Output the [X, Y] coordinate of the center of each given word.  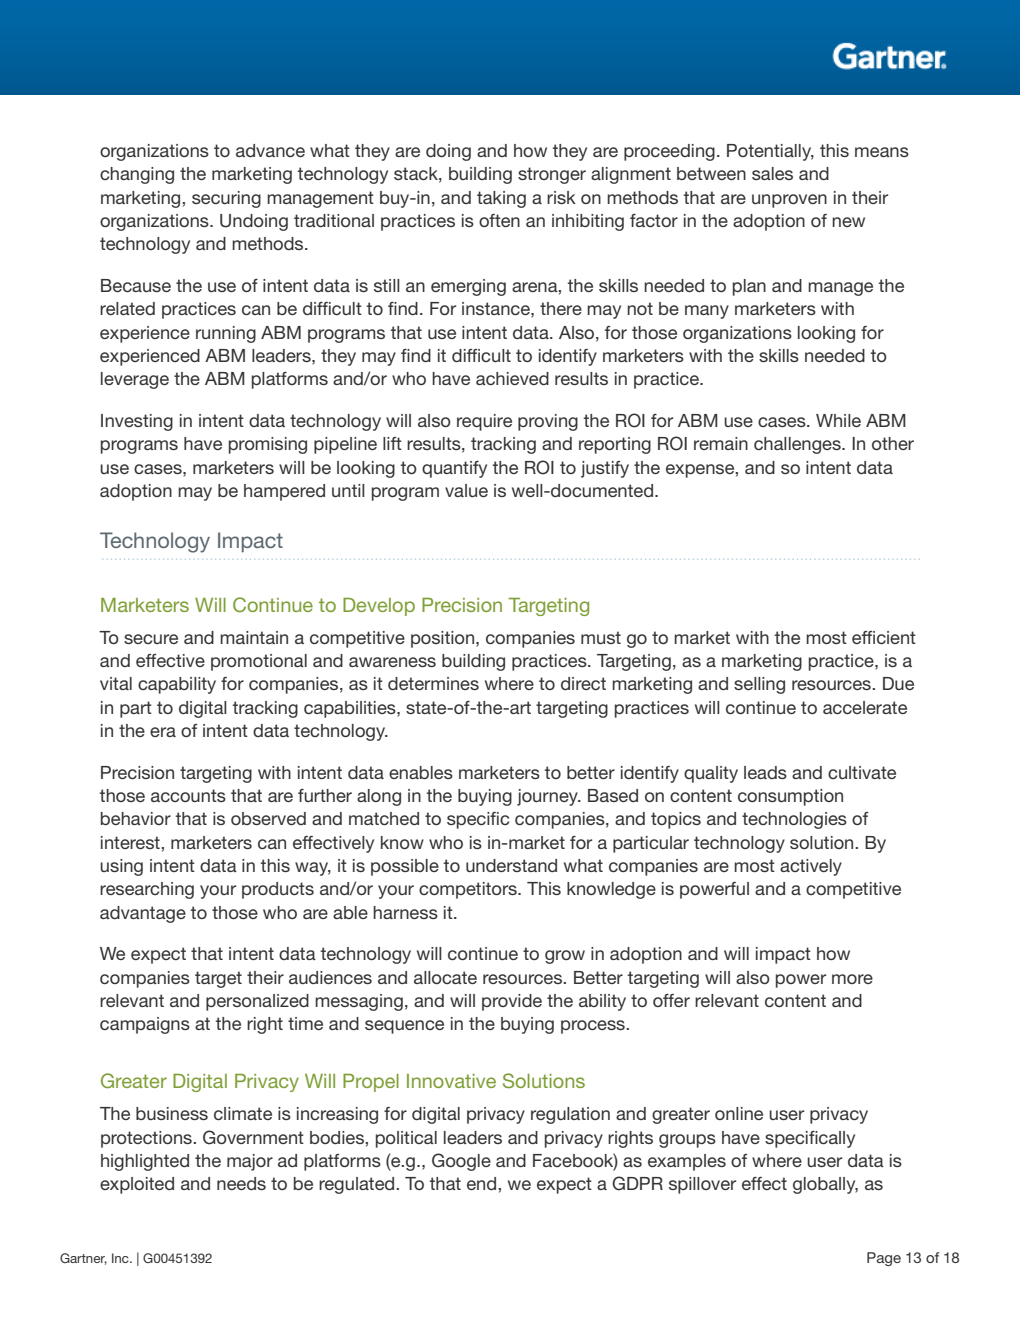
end [483, 1183]
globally [825, 1185]
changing [137, 175]
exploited [137, 1185]
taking [501, 199]
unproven [789, 201]
